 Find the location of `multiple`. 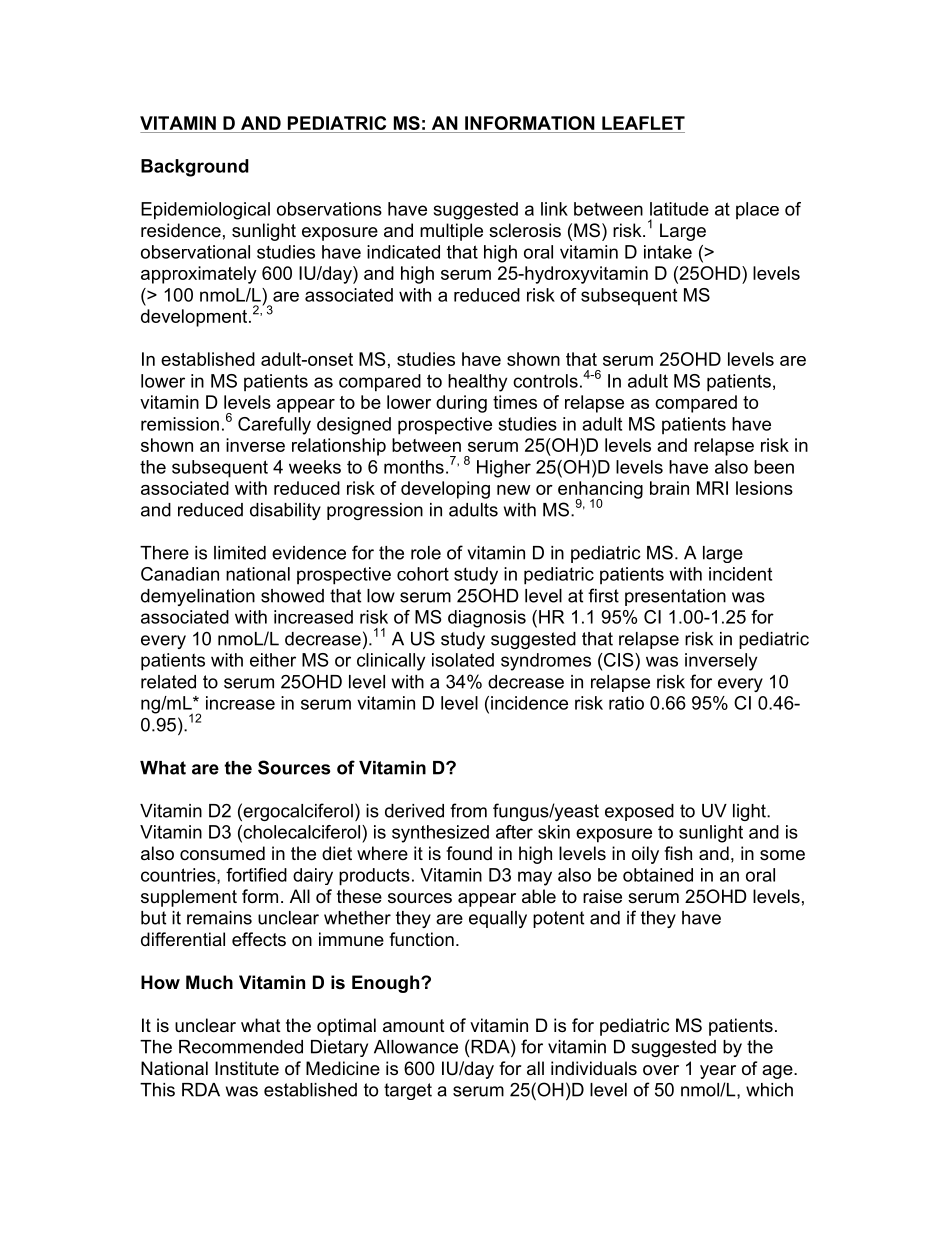

multiple is located at coordinates (451, 232).
